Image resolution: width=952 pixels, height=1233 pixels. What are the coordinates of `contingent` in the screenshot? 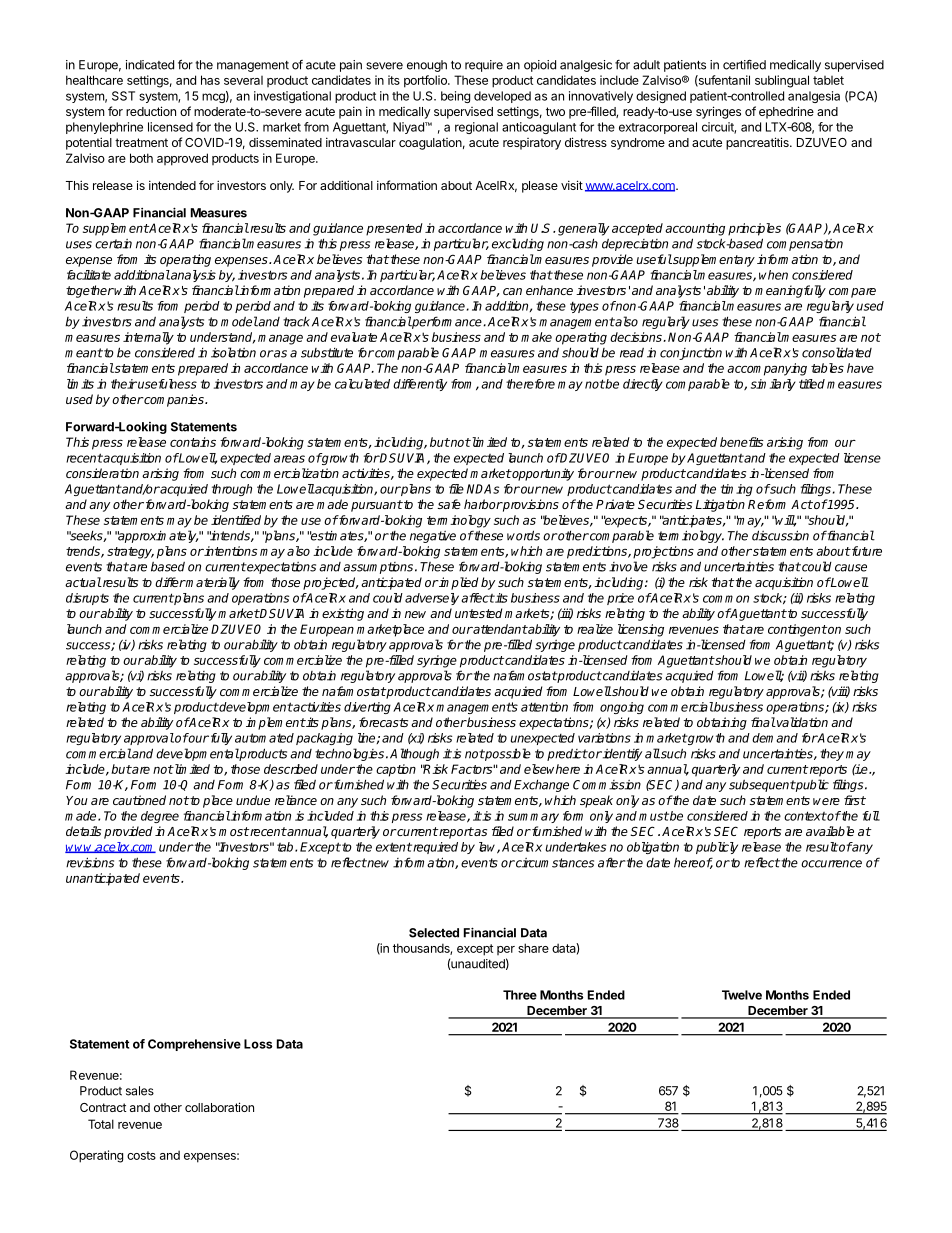 It's located at (797, 630).
